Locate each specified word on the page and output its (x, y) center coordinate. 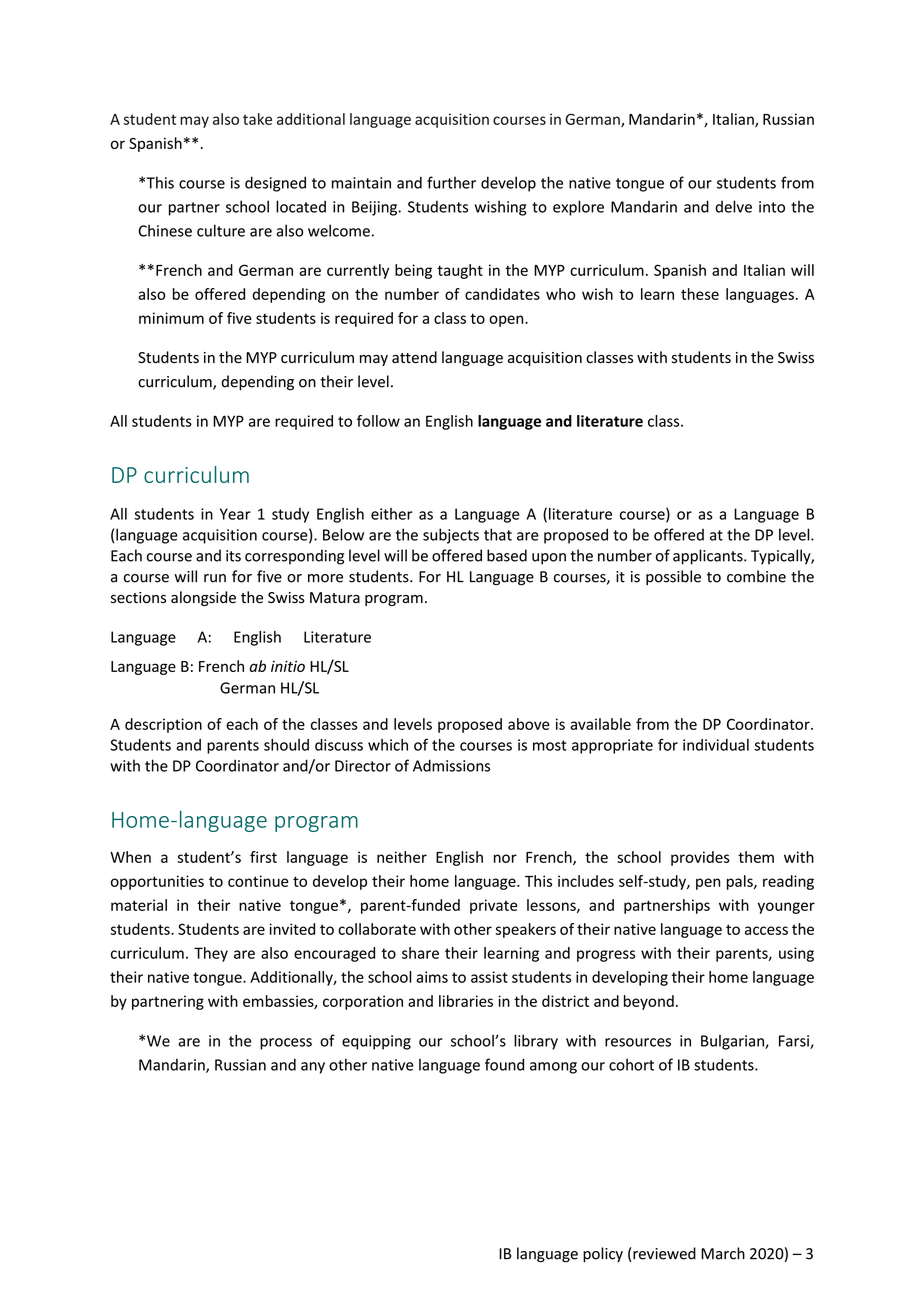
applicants (709, 557)
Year (235, 514)
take (257, 119)
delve (733, 206)
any (313, 1068)
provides (700, 858)
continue (258, 881)
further (451, 182)
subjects (451, 536)
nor (505, 858)
